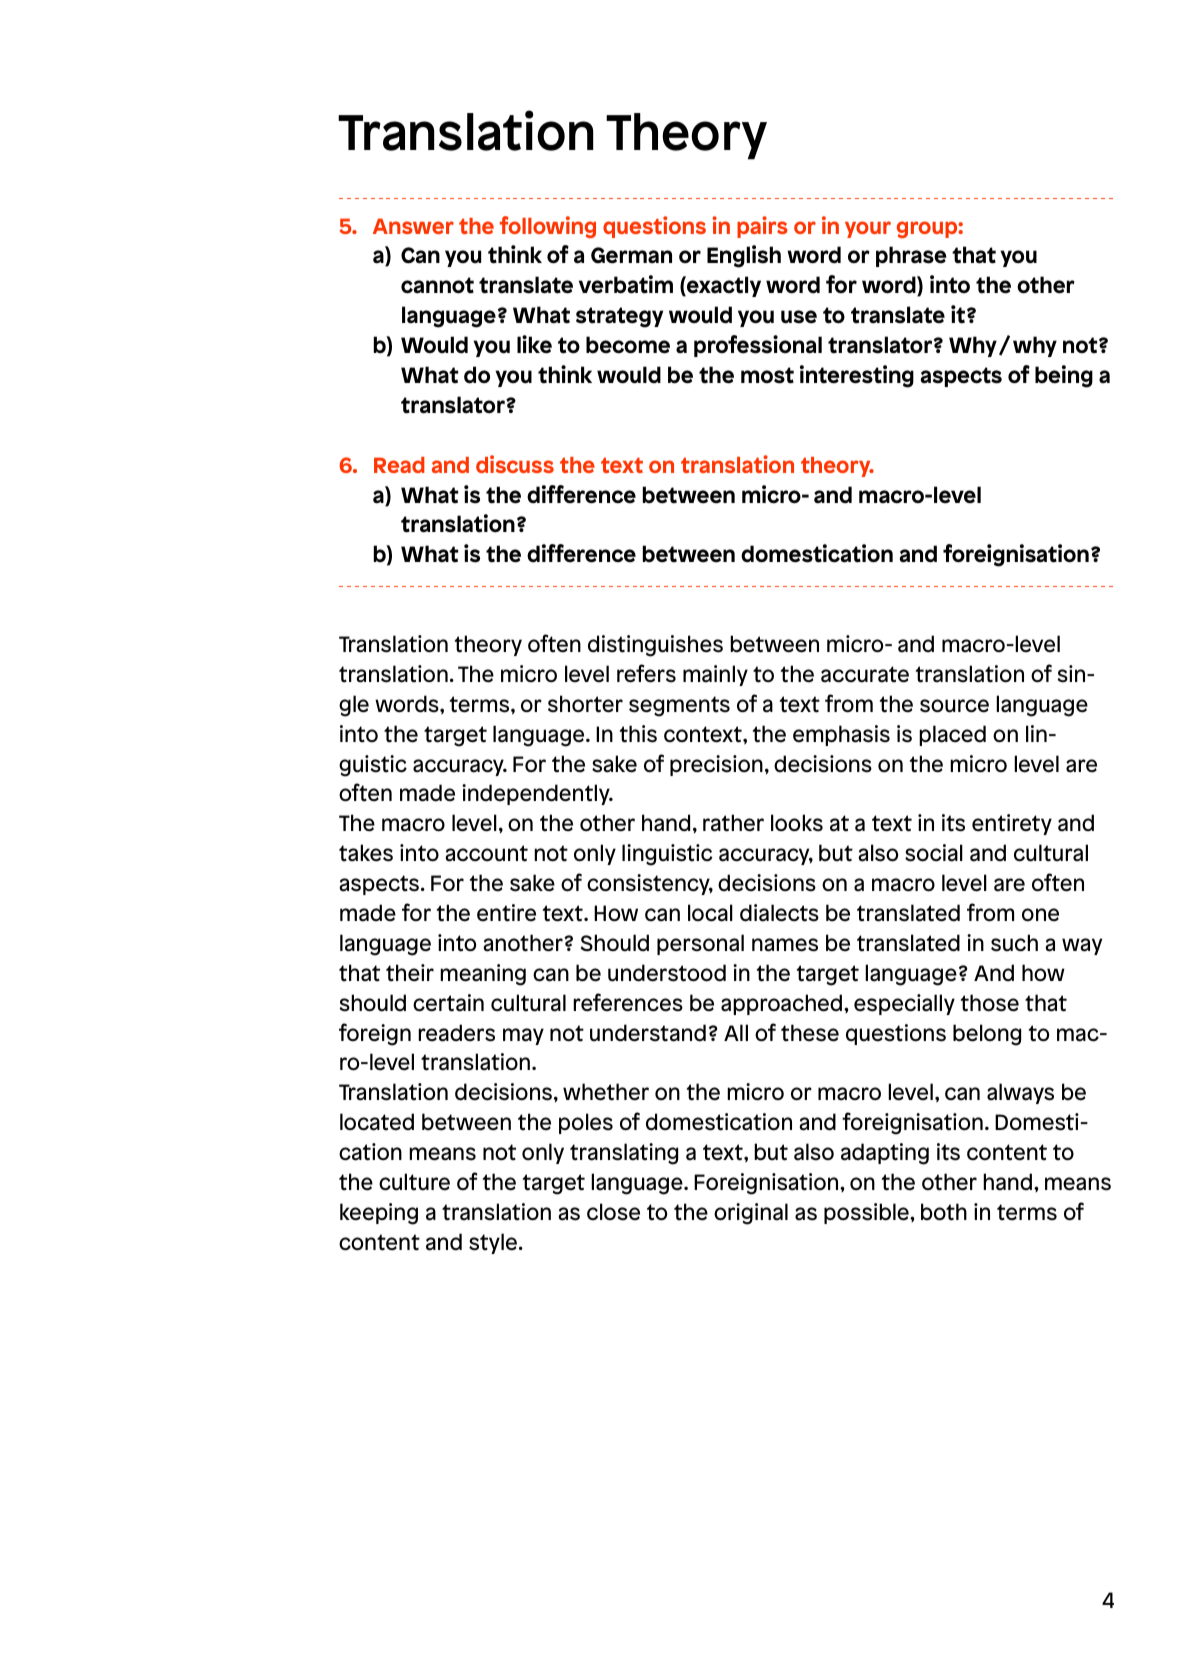 The width and height of the page is (1186, 1677). Describe the element at coordinates (751, 1214) in the page. I see `original` at that location.
